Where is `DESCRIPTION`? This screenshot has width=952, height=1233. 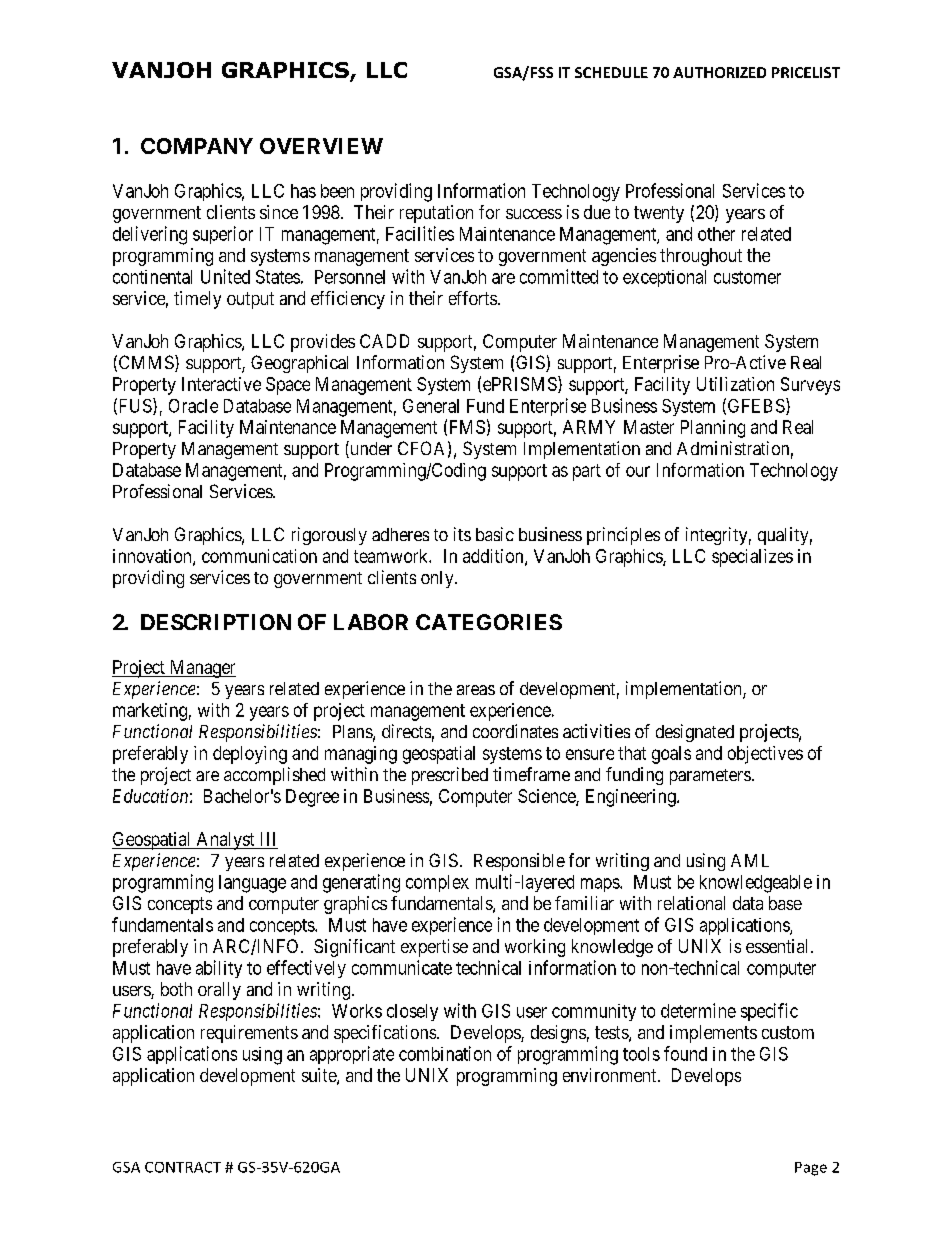
DESCRIPTION is located at coordinates (216, 622).
